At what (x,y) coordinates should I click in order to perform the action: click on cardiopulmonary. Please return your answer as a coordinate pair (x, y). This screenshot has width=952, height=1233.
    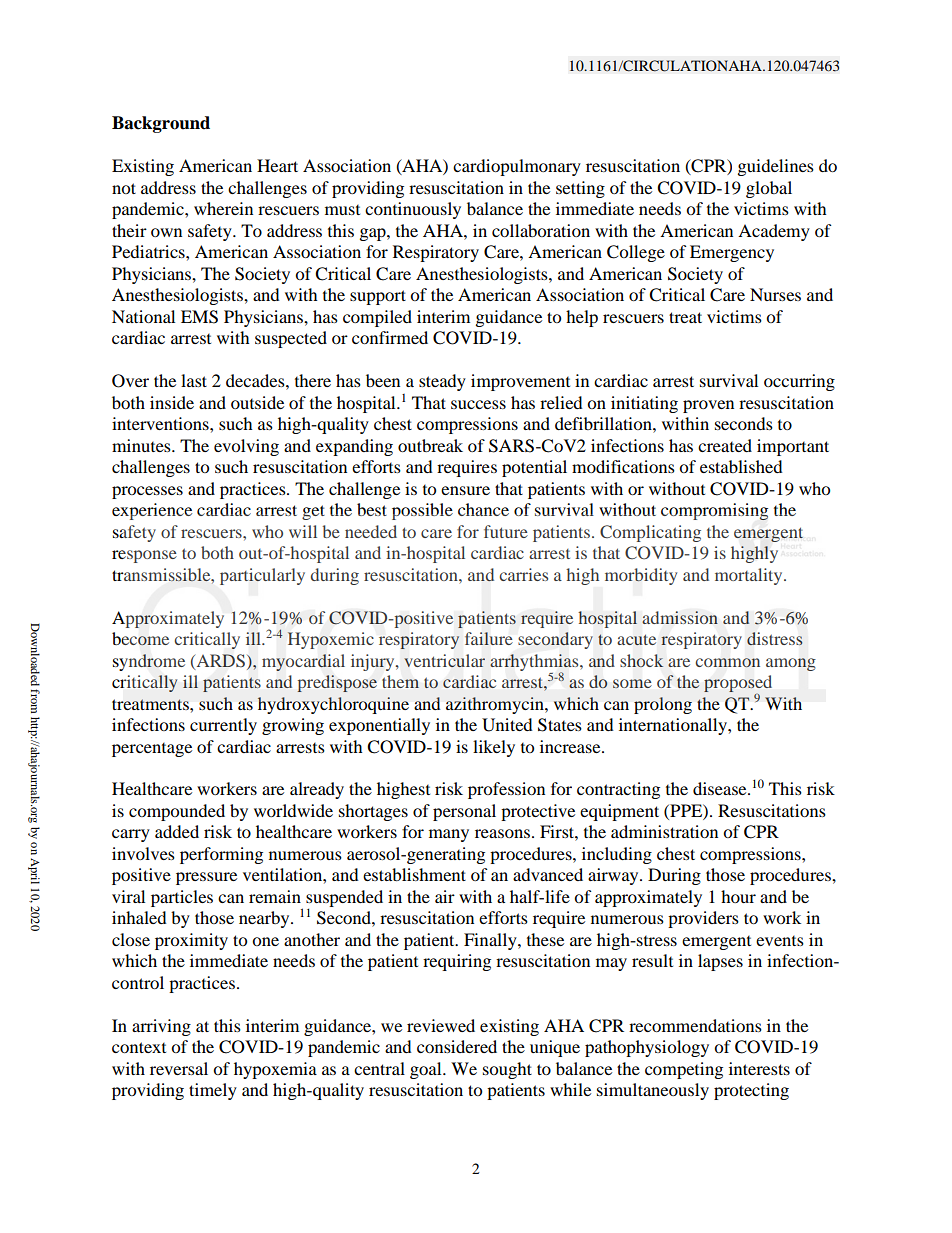
    Looking at the image, I should click on (517, 167).
